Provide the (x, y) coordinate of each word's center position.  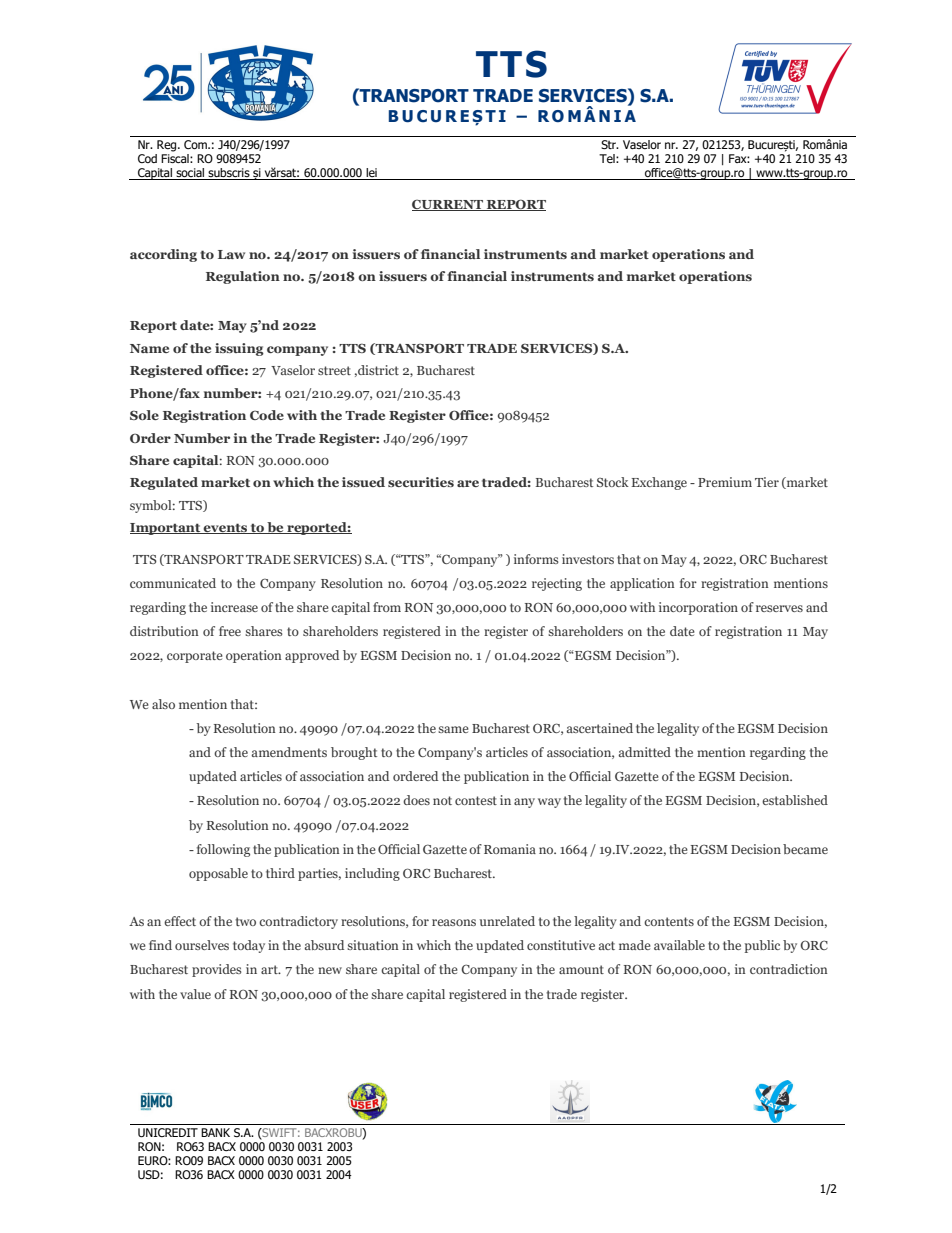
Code (267, 415)
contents (669, 921)
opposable (218, 874)
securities (421, 482)
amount (581, 969)
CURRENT (448, 205)
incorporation (698, 608)
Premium (725, 482)
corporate (195, 657)
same (453, 729)
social (190, 174)
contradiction (789, 969)
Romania (510, 849)
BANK (215, 1132)
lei (371, 174)
